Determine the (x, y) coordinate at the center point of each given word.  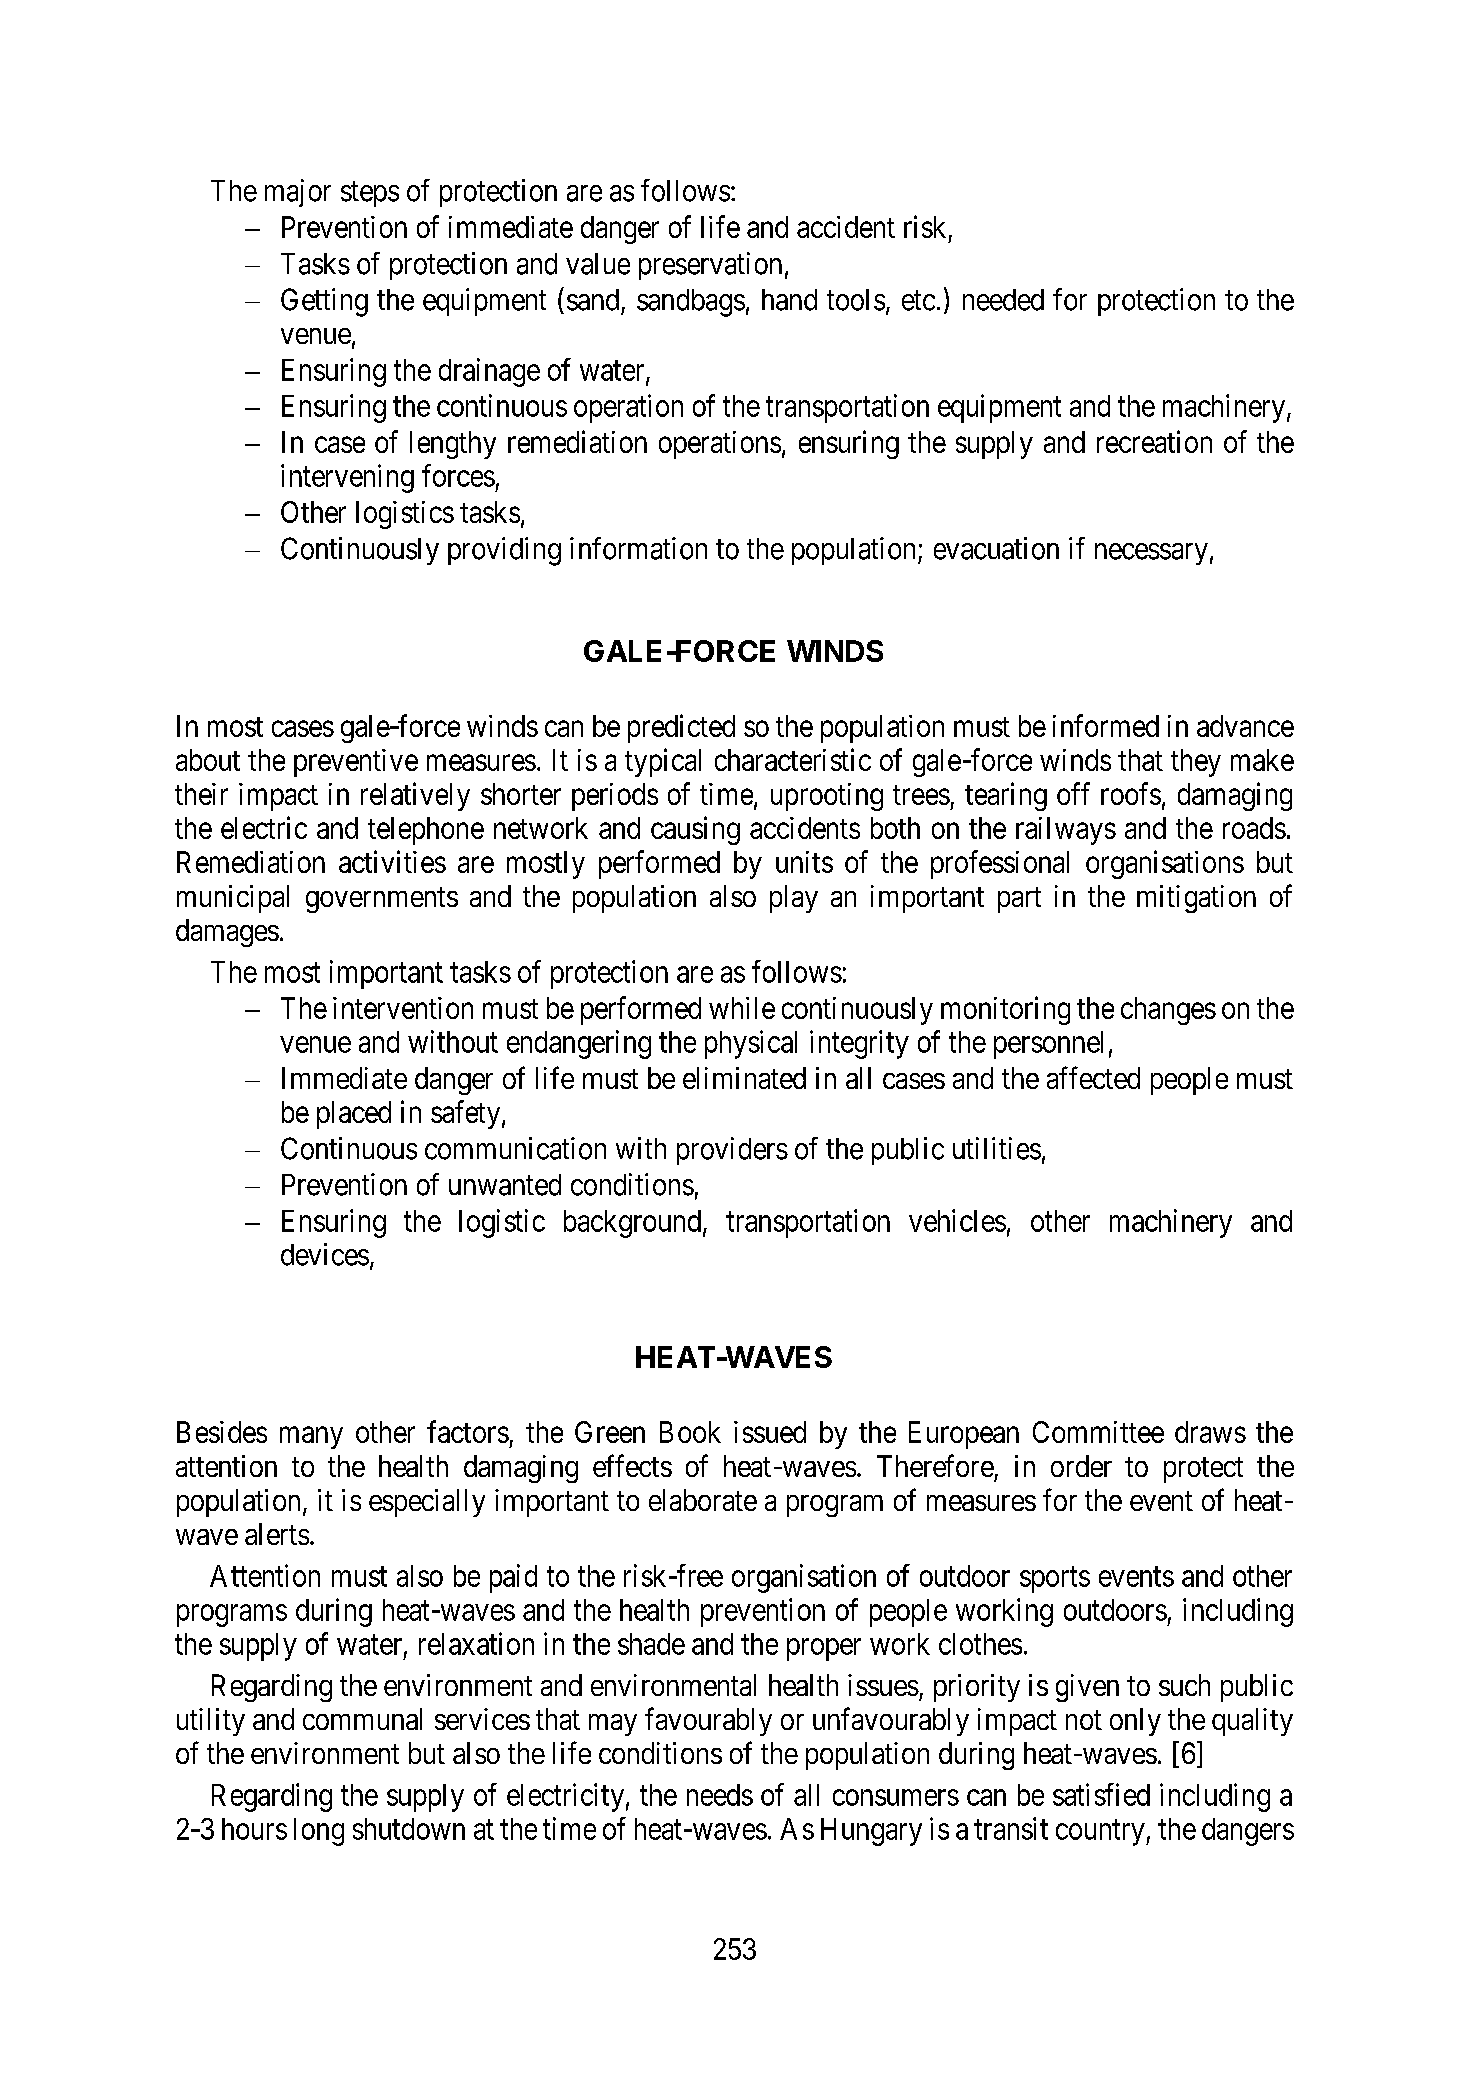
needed (1003, 300)
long (319, 1832)
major (298, 193)
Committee (1098, 1432)
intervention (403, 1008)
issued (770, 1432)
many (311, 1438)
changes (1168, 1011)
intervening (347, 478)
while (742, 1008)
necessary (1151, 554)
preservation (710, 266)
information (638, 548)
